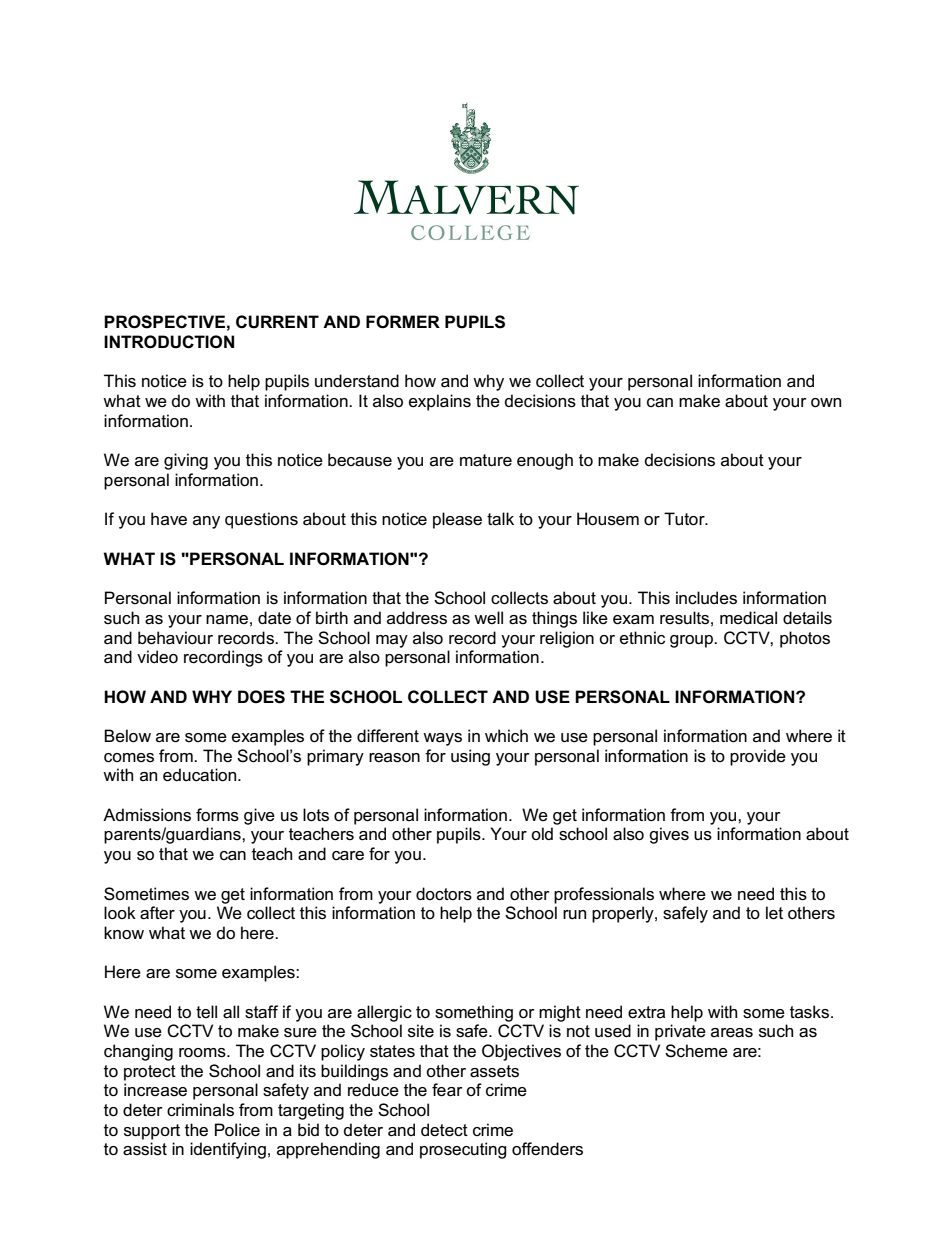  What do you see at coordinates (442, 739) in the screenshot?
I see `ways` at bounding box center [442, 739].
